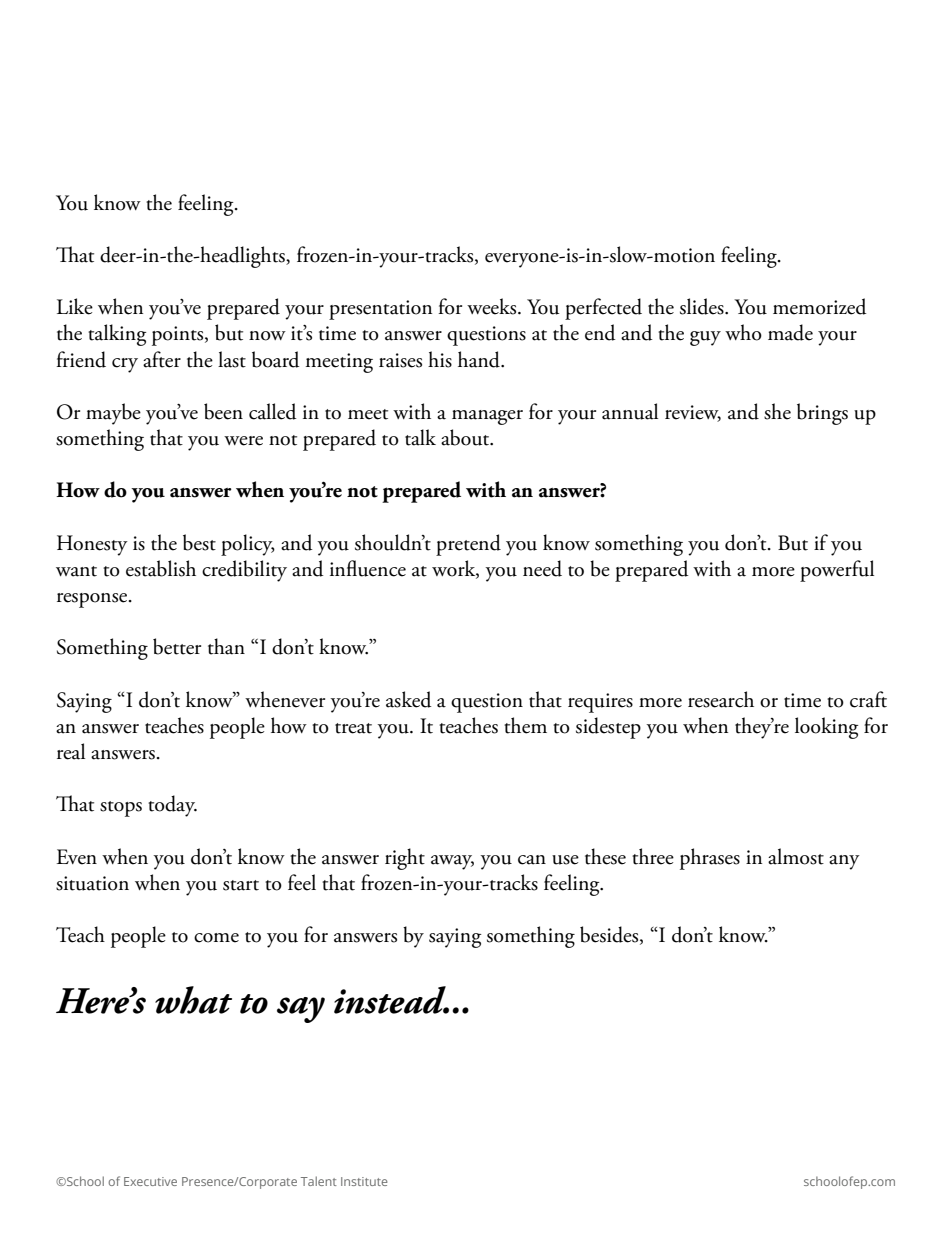  Describe the element at coordinates (542, 568) in the screenshot. I see `need` at that location.
